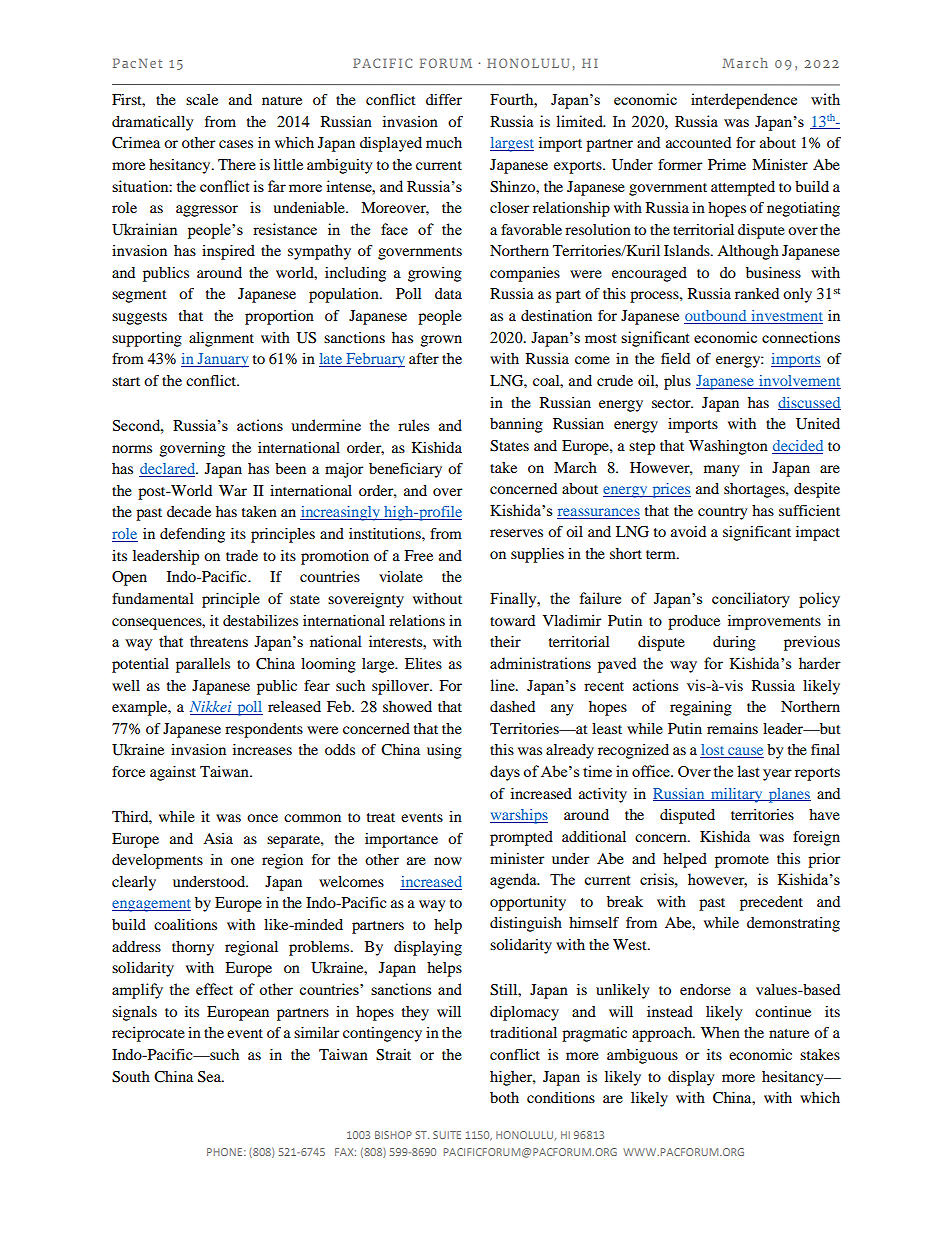  What do you see at coordinates (504, 1097) in the page?
I see `both` at bounding box center [504, 1097].
